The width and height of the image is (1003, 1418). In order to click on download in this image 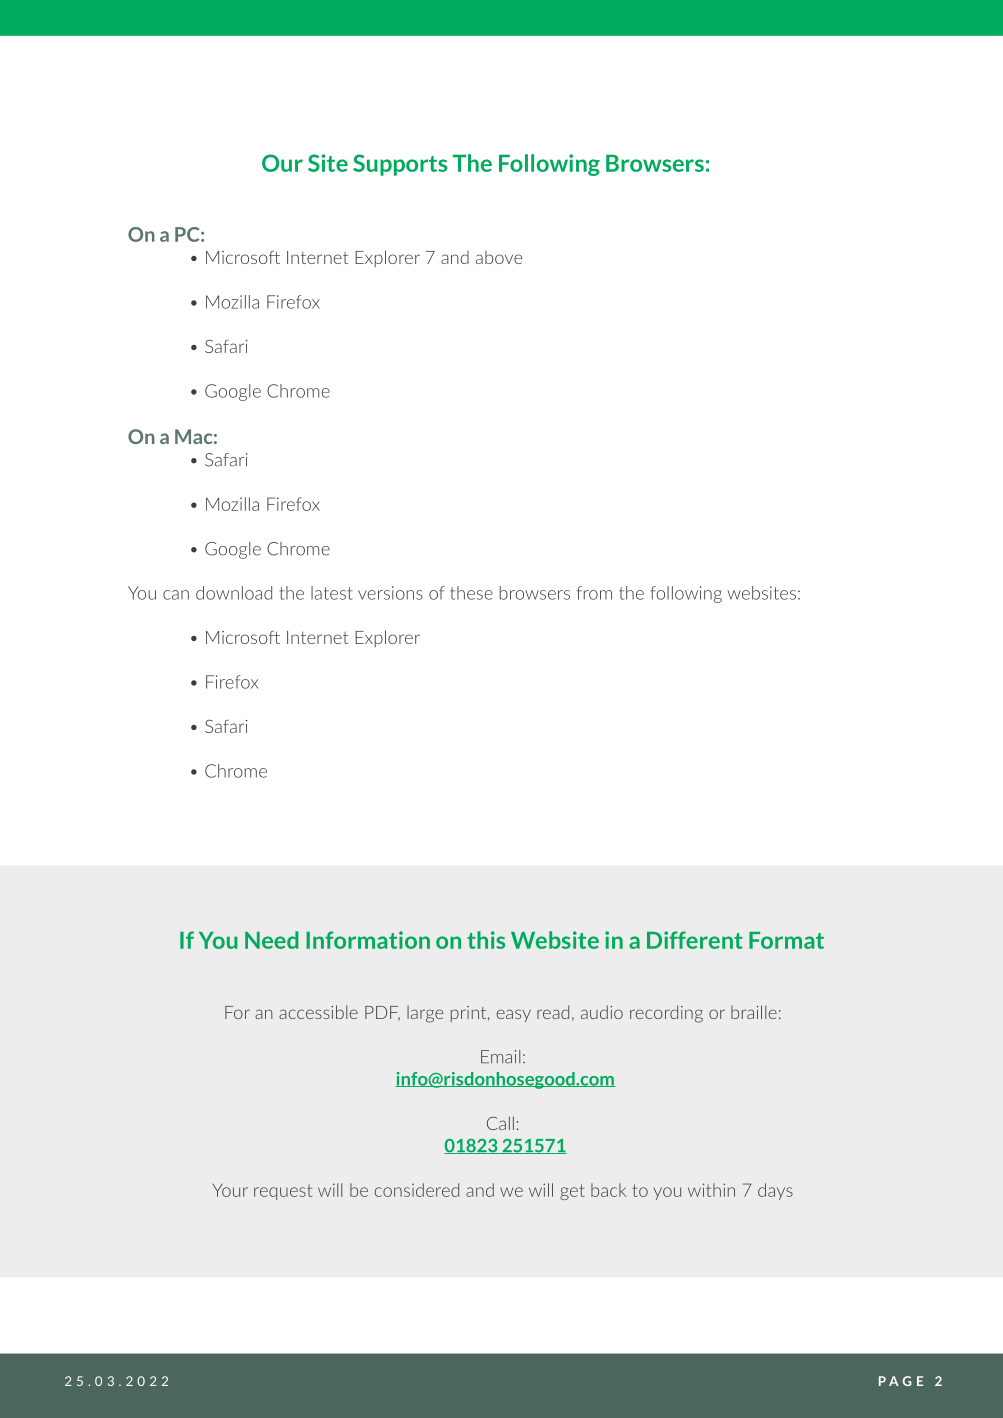, I will do `click(234, 593)`.
